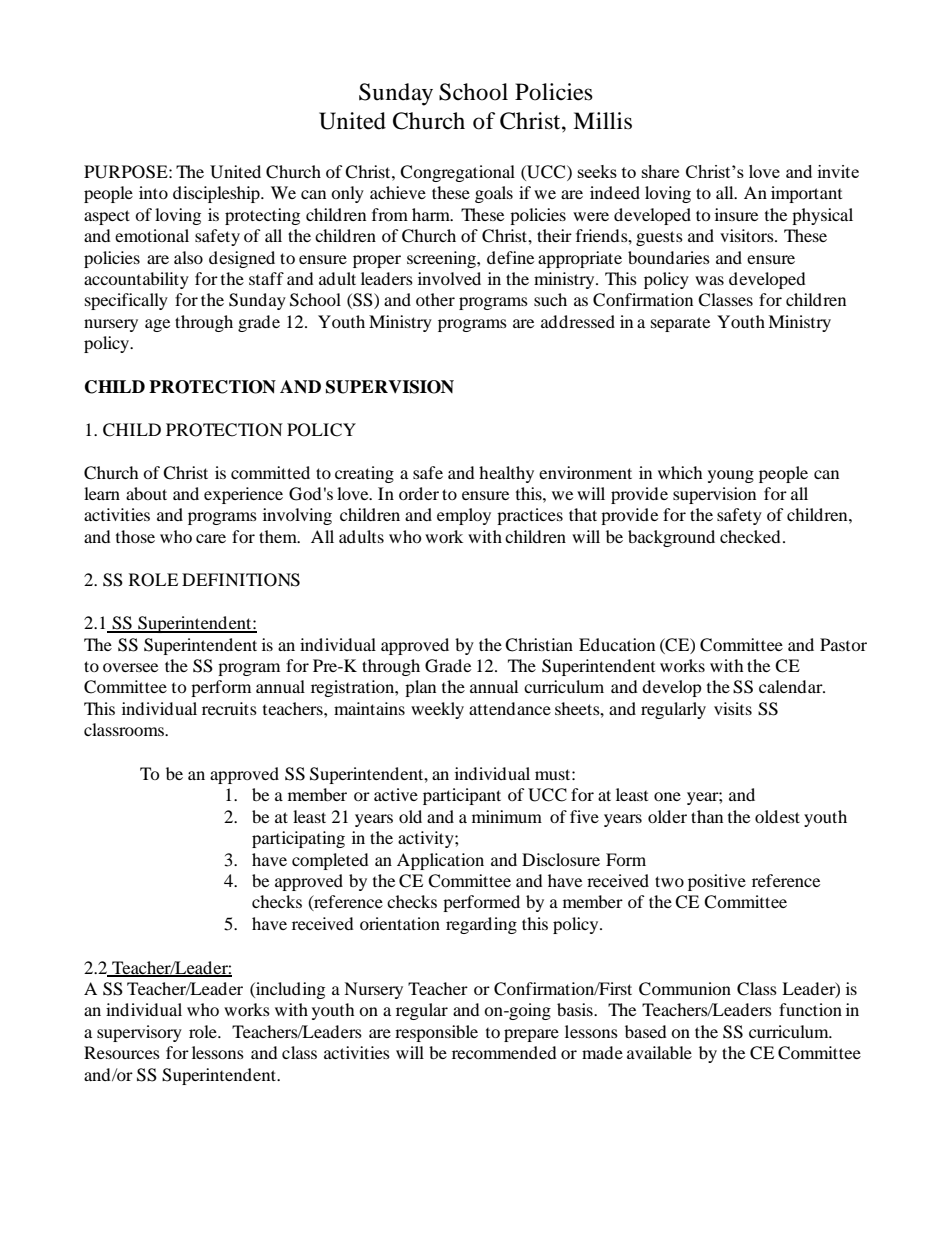 The image size is (952, 1233). What do you see at coordinates (440, 861) in the screenshot?
I see `Application` at bounding box center [440, 861].
